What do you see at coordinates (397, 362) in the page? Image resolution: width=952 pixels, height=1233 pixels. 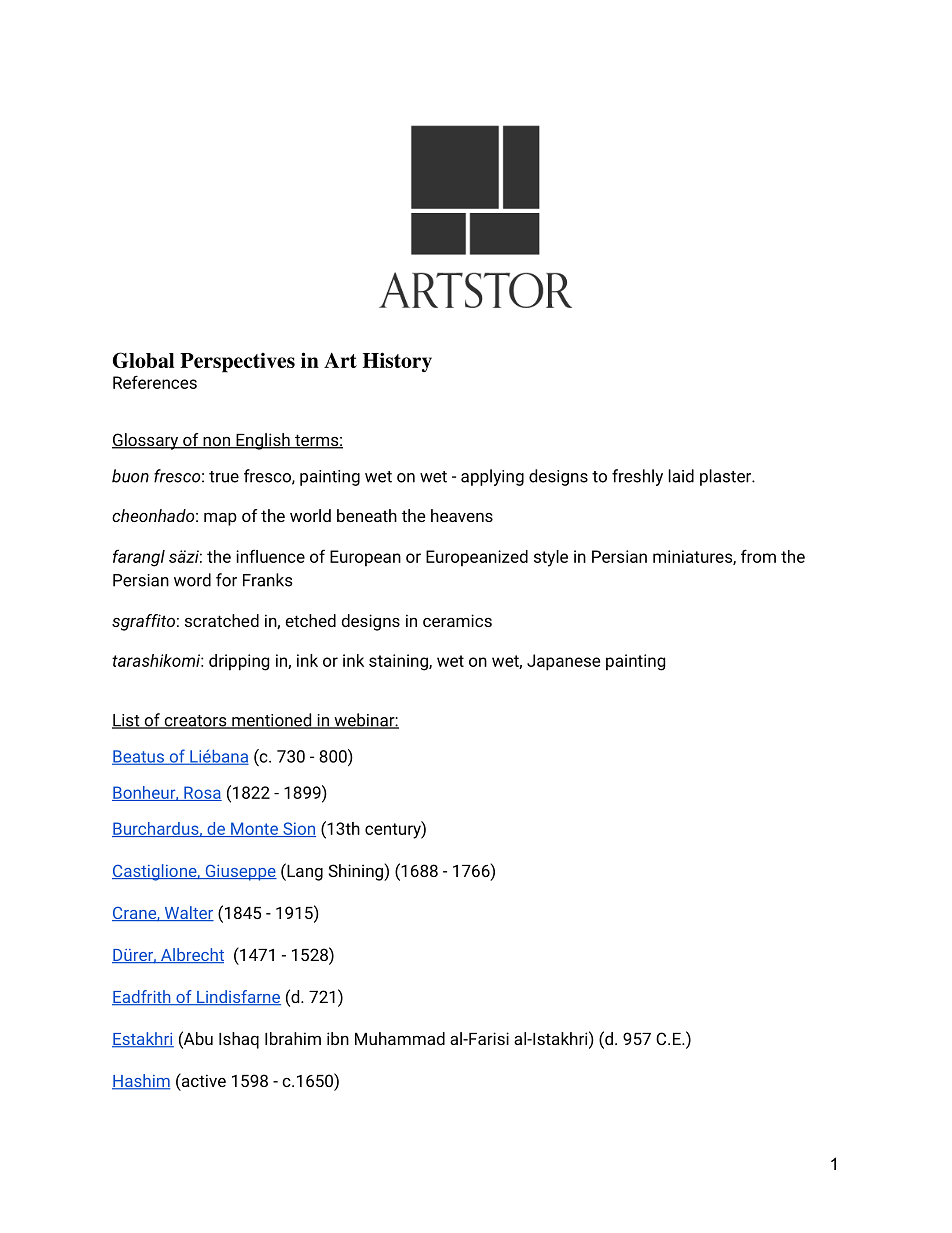 I see `History` at bounding box center [397, 362].
